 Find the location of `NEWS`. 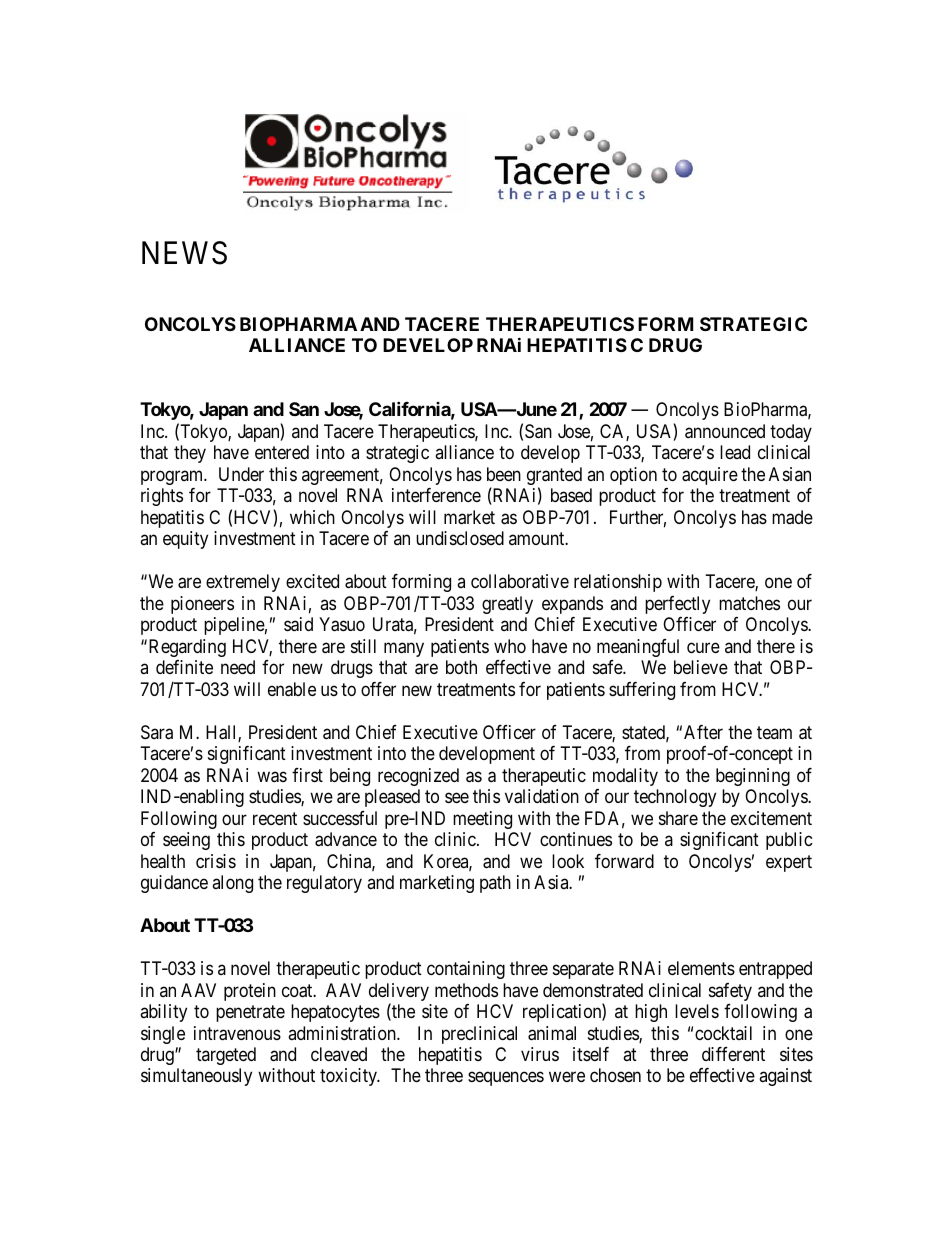

NEWS is located at coordinates (184, 253).
